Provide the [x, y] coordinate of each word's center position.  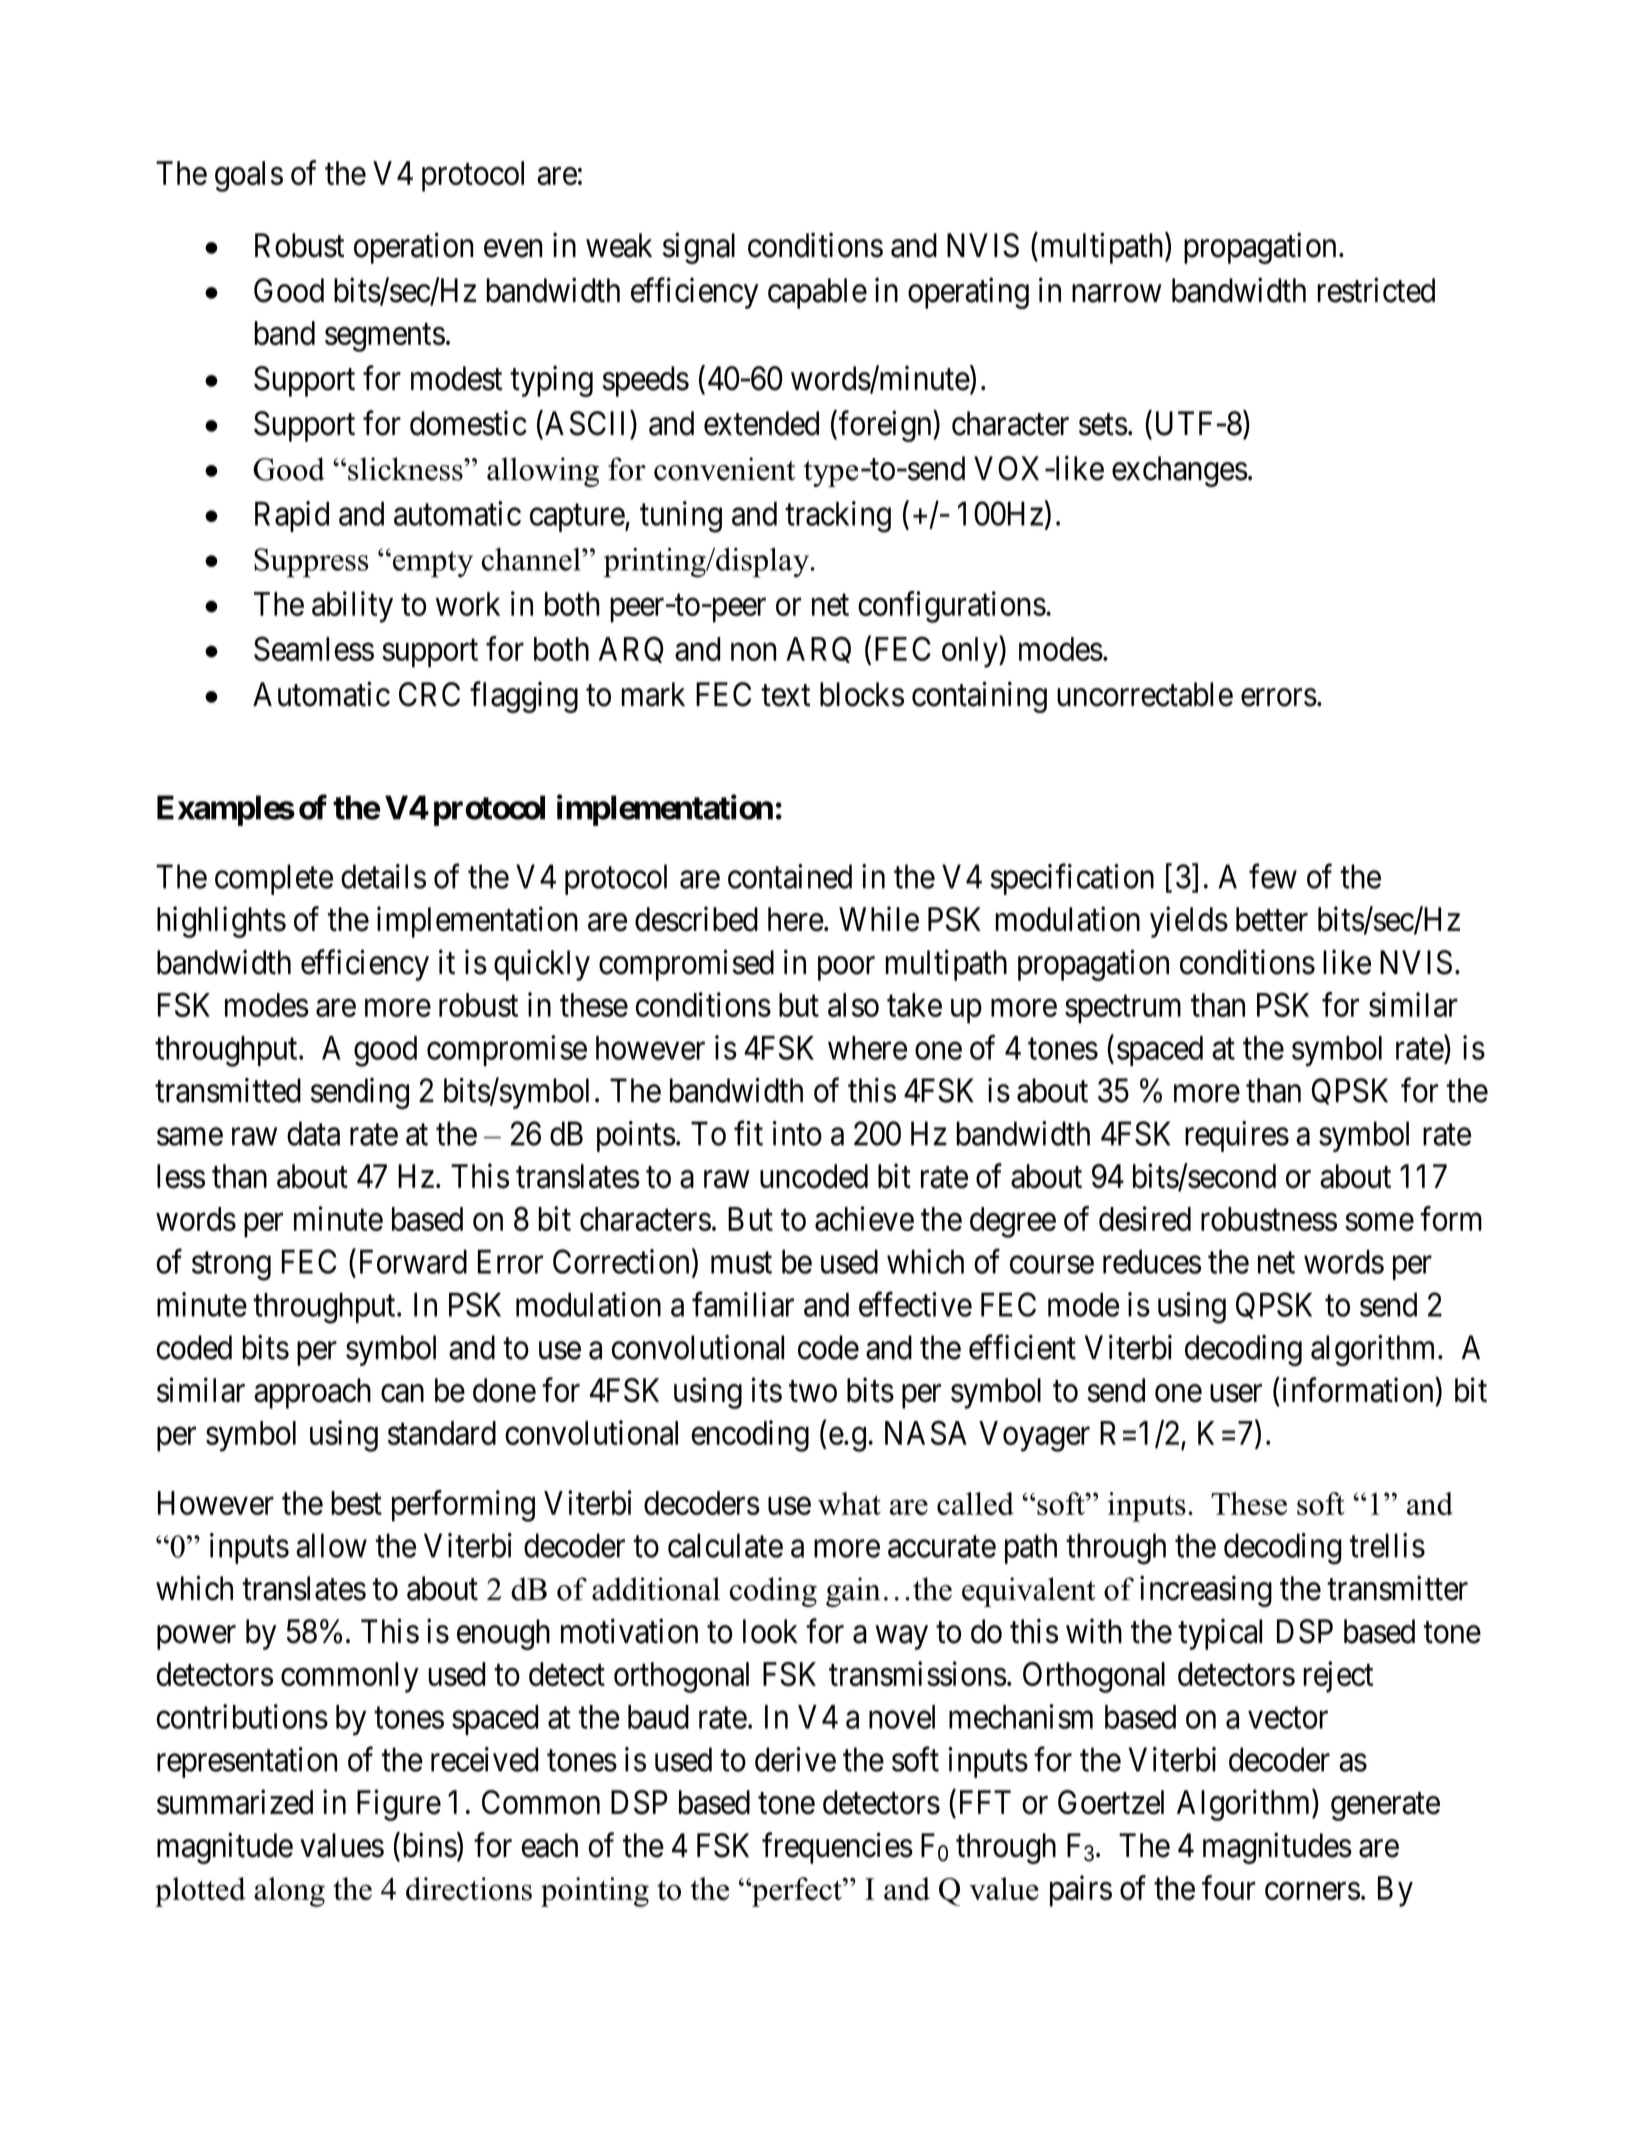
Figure [399, 1805]
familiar [743, 1304]
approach [312, 1393]
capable [817, 293]
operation [413, 248]
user [1236, 1394]
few [1273, 876]
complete [274, 879]
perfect [797, 1892]
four [1229, 1887]
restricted [1376, 290]
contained [790, 876]
